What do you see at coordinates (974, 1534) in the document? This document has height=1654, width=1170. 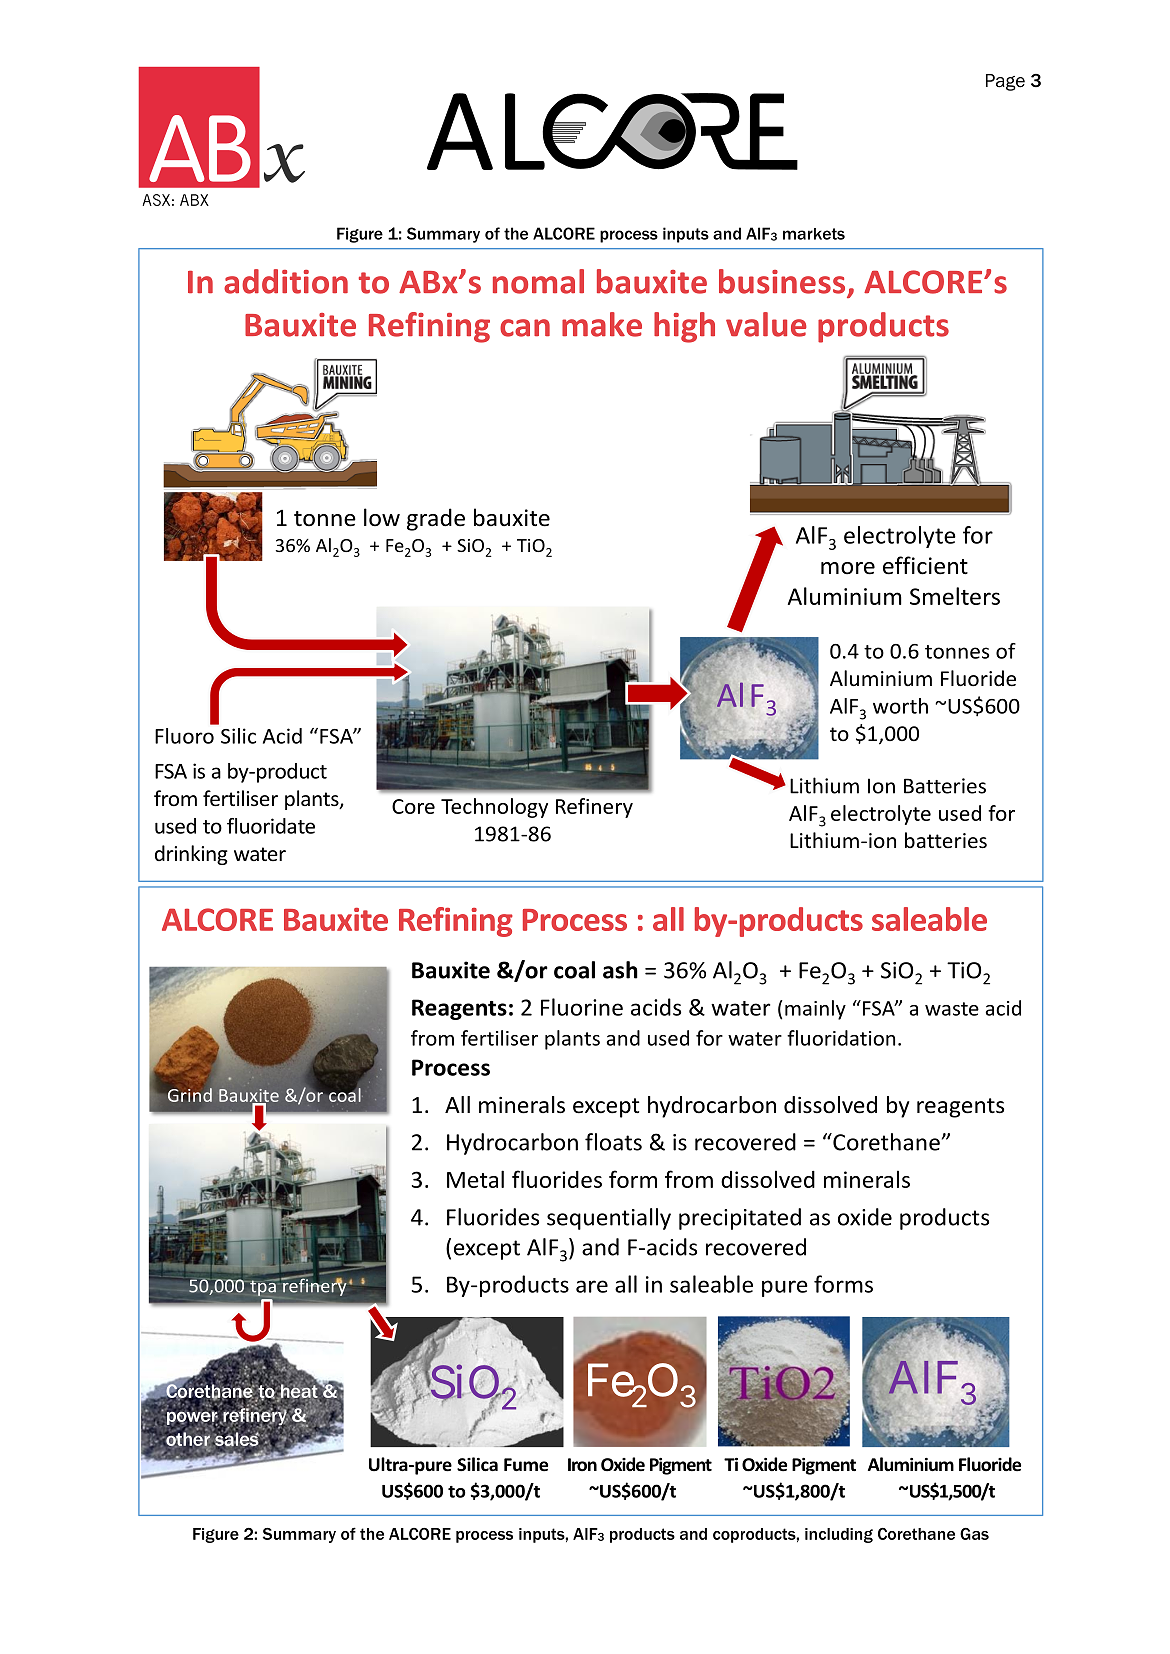 I see `Gas` at bounding box center [974, 1534].
